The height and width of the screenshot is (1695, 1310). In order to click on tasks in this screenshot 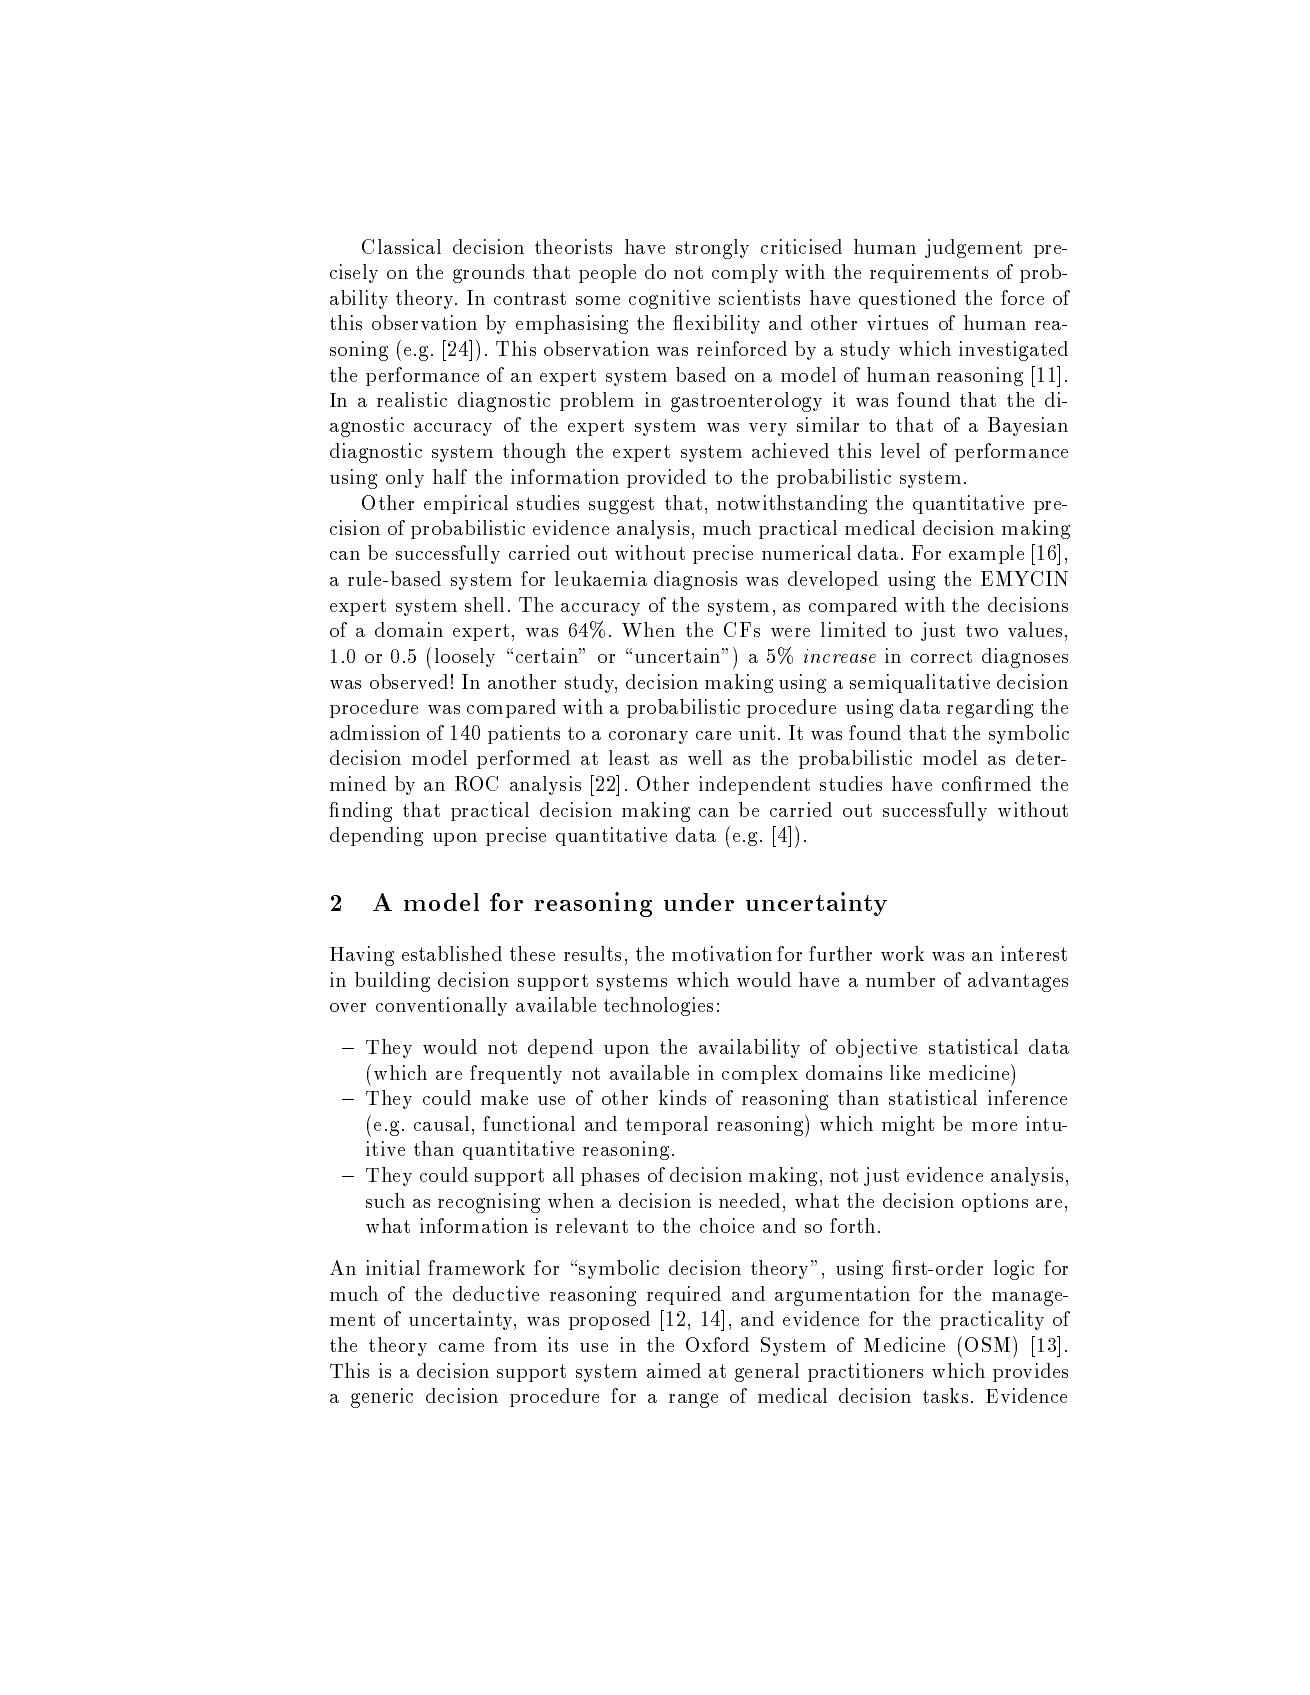, I will do `click(945, 1395)`.
